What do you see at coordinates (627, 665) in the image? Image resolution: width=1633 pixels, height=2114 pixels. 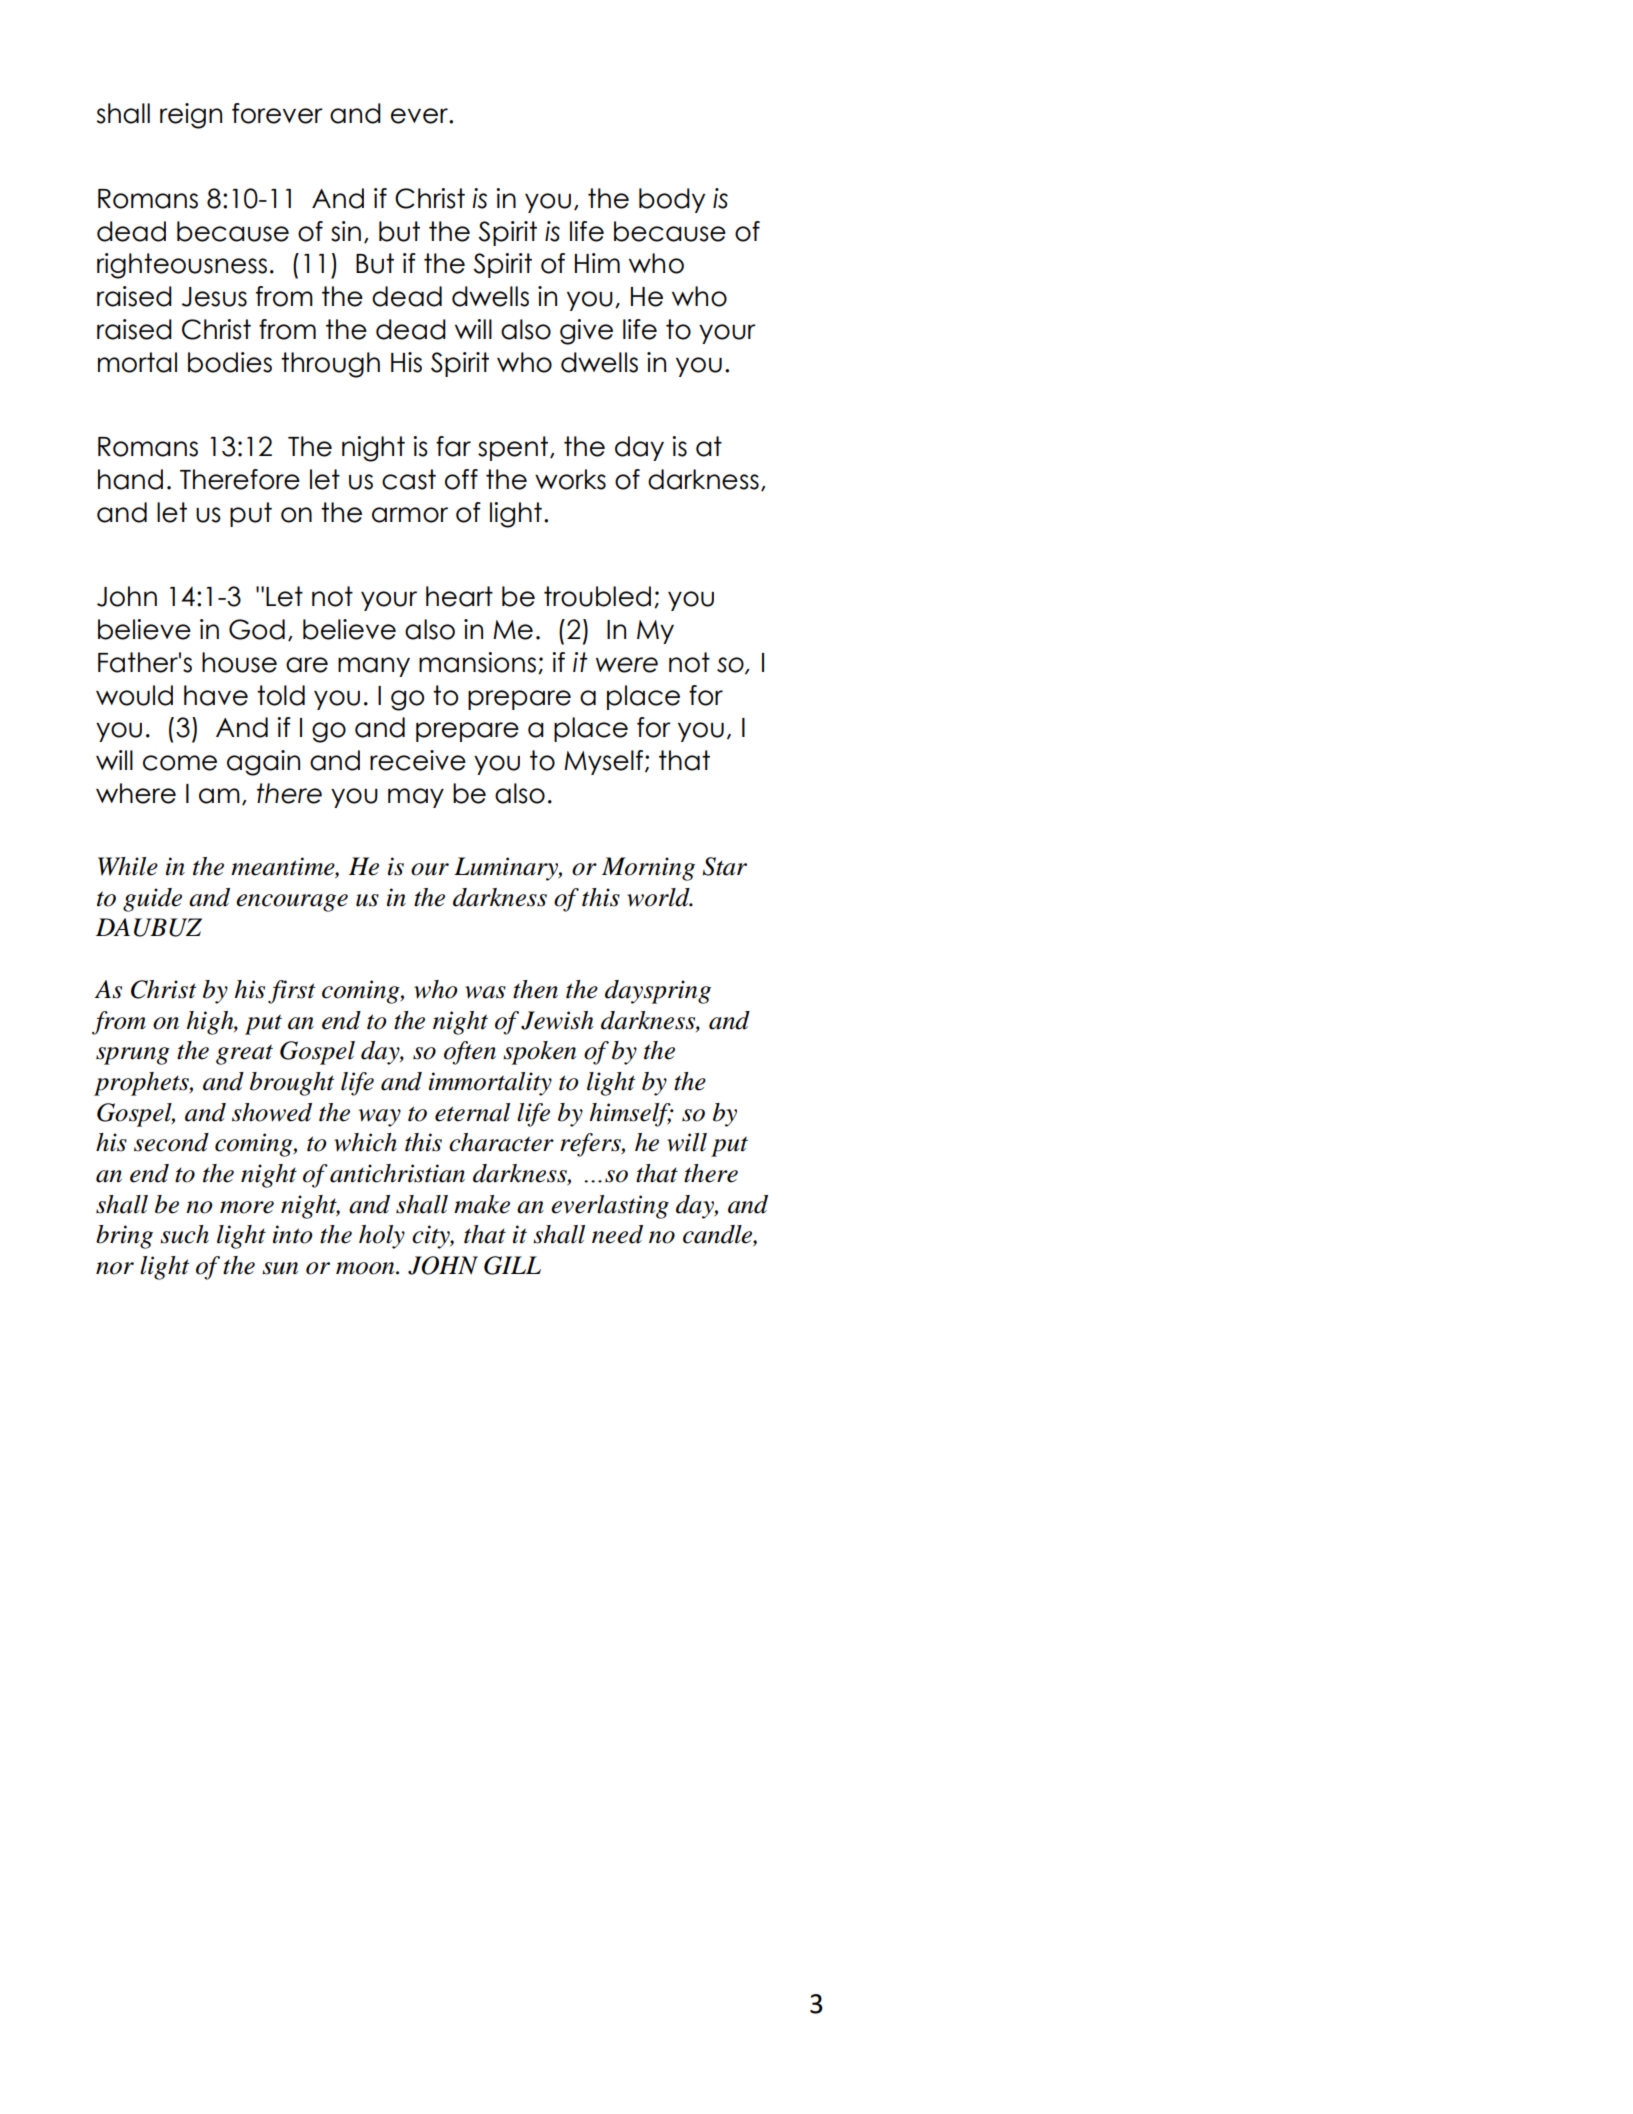 I see `were` at bounding box center [627, 665].
